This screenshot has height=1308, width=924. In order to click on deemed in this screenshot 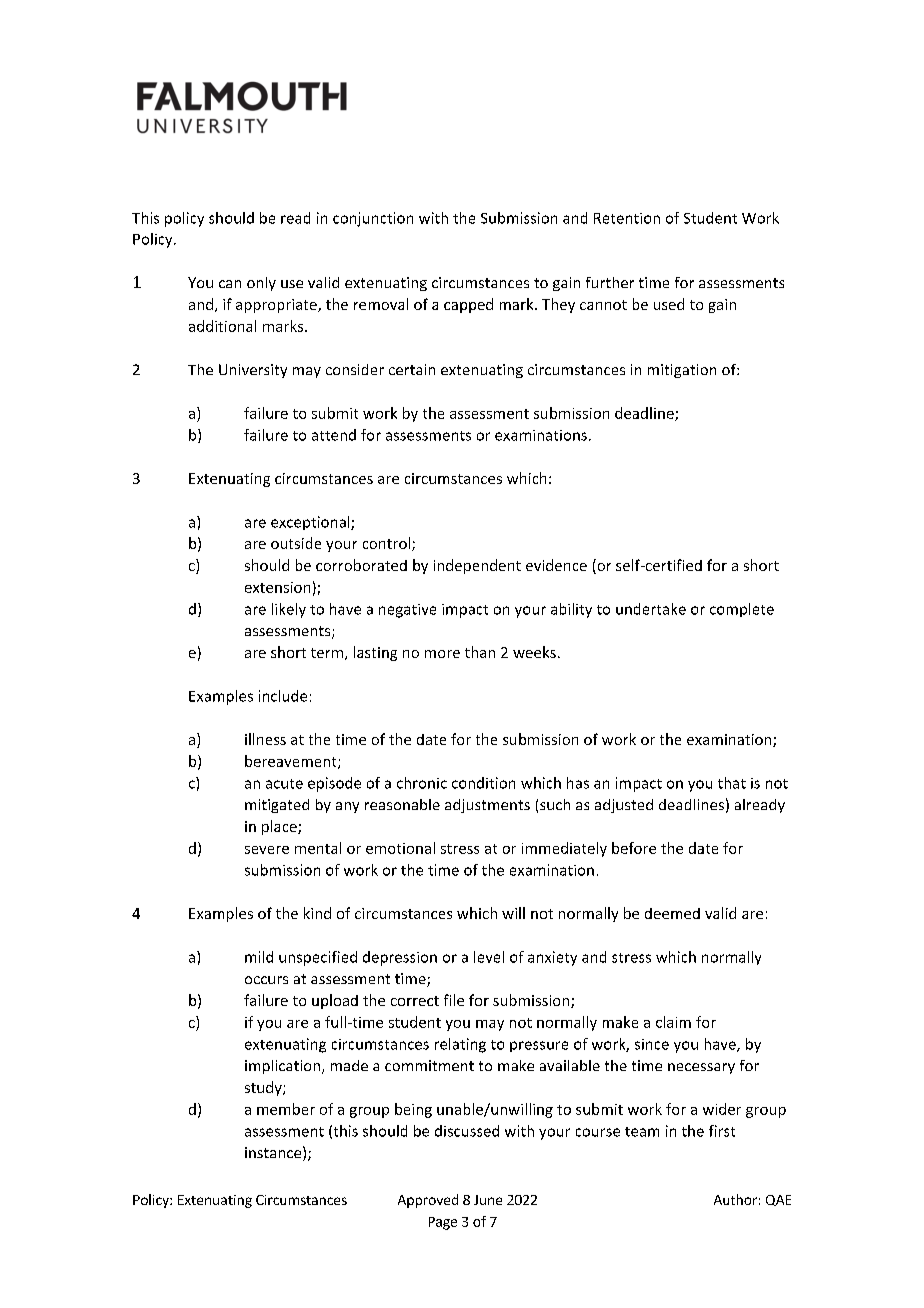, I will do `click(672, 913)`.
